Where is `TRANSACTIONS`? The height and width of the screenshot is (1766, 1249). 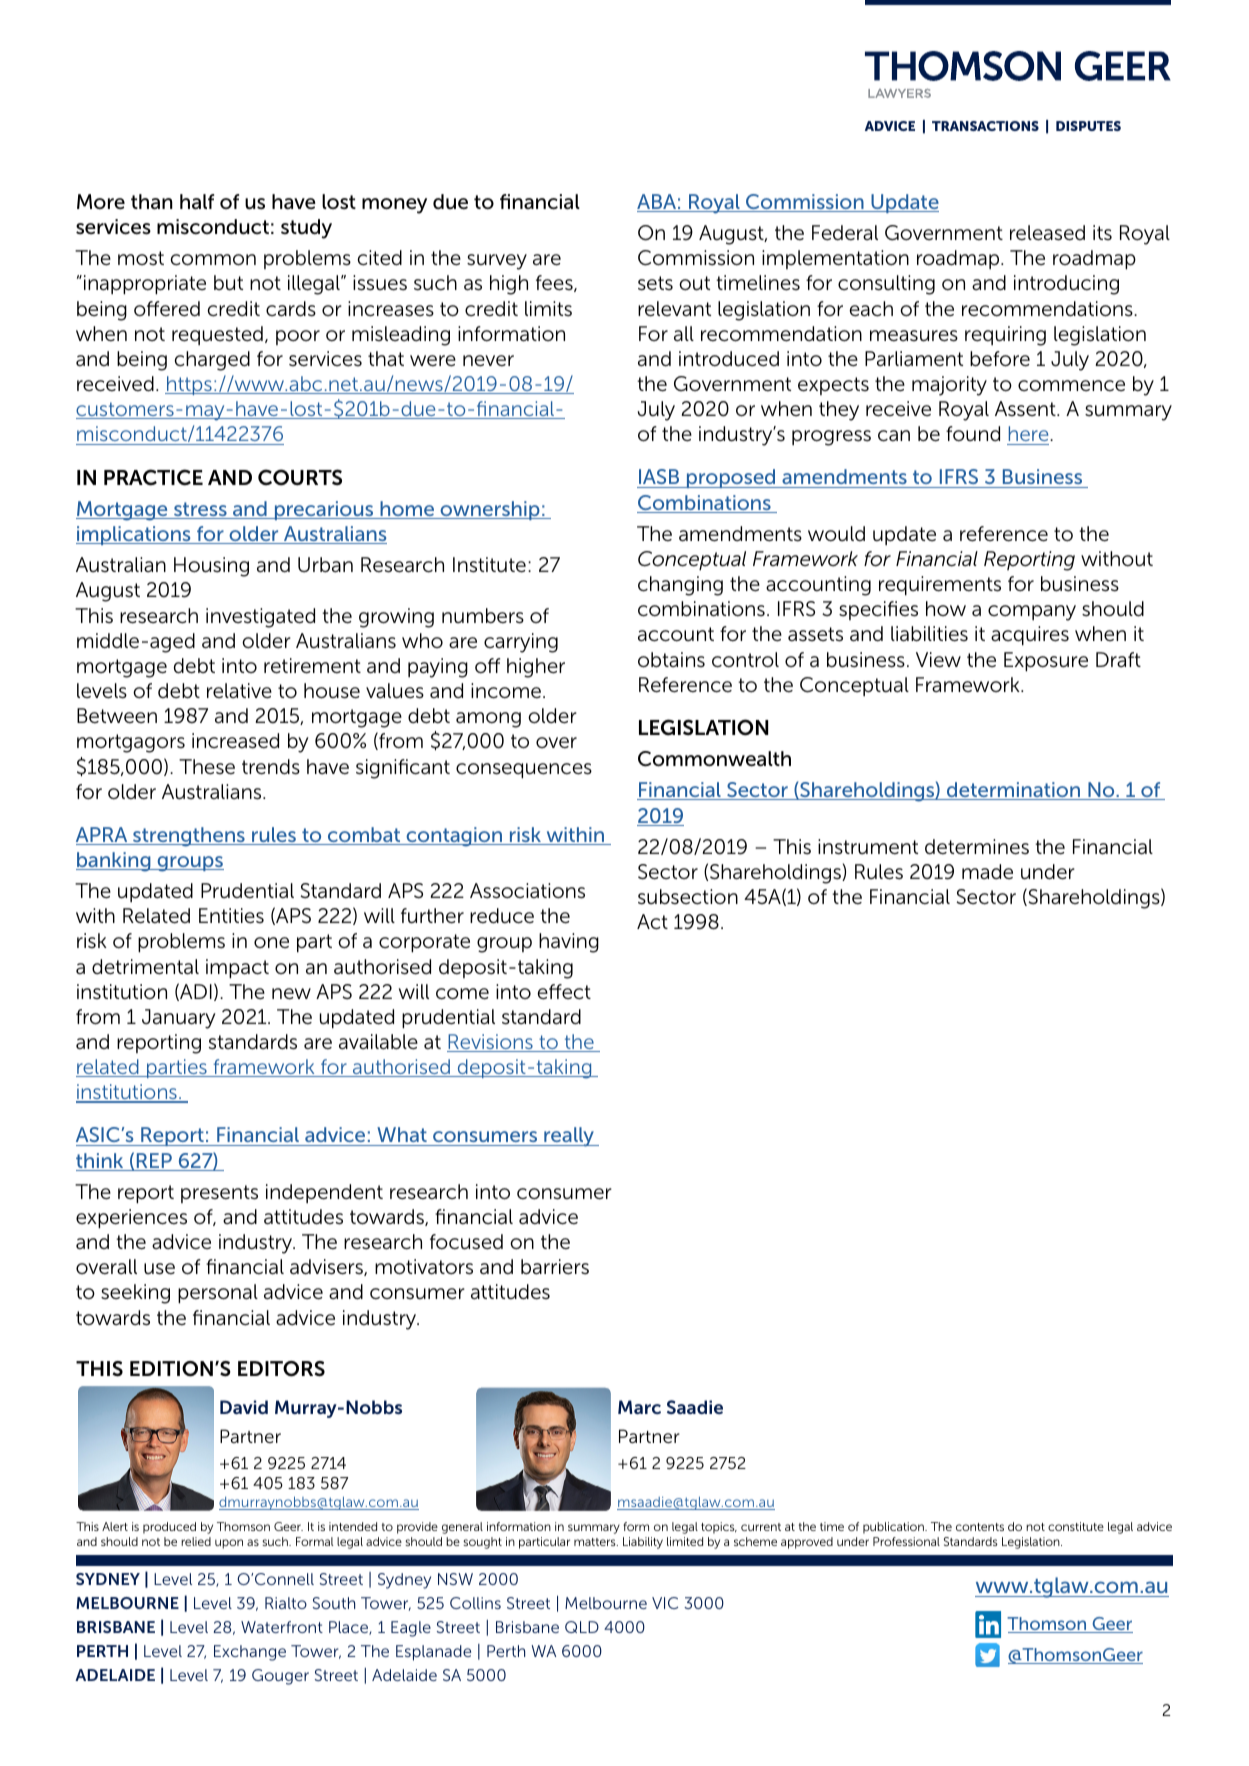
TRANSACTIONS is located at coordinates (985, 126).
